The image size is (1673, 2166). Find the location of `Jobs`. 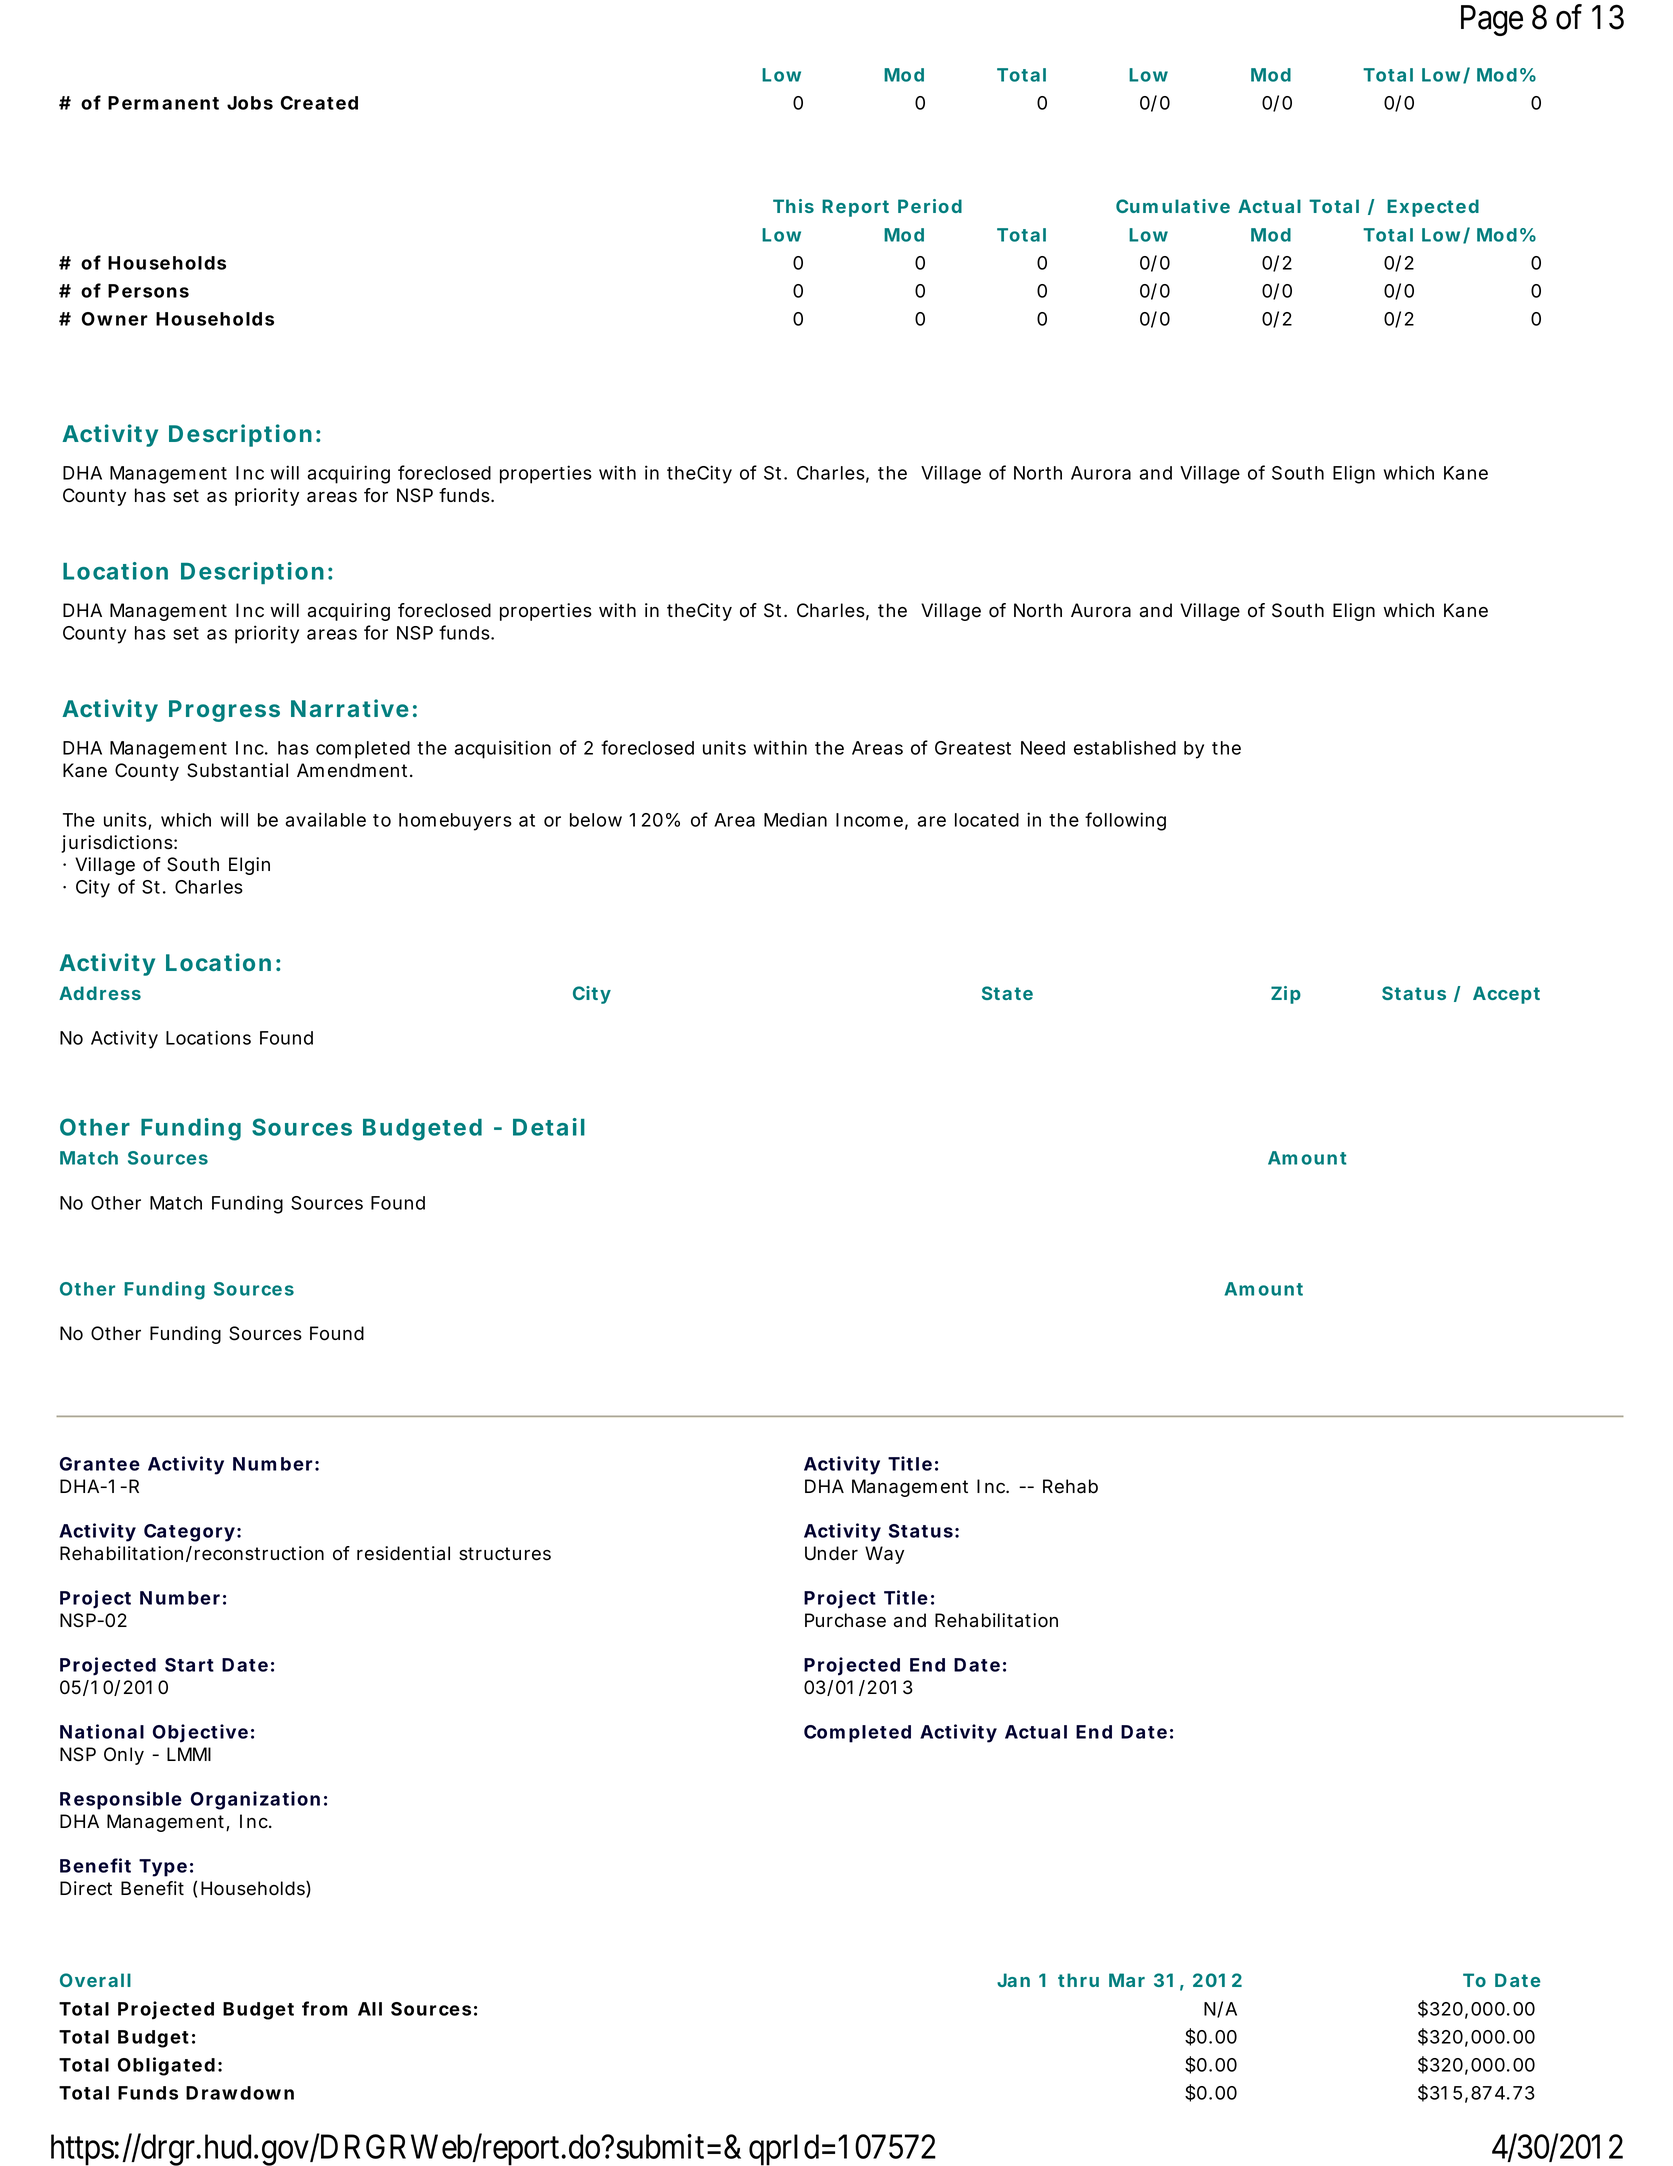

Jobs is located at coordinates (250, 103).
